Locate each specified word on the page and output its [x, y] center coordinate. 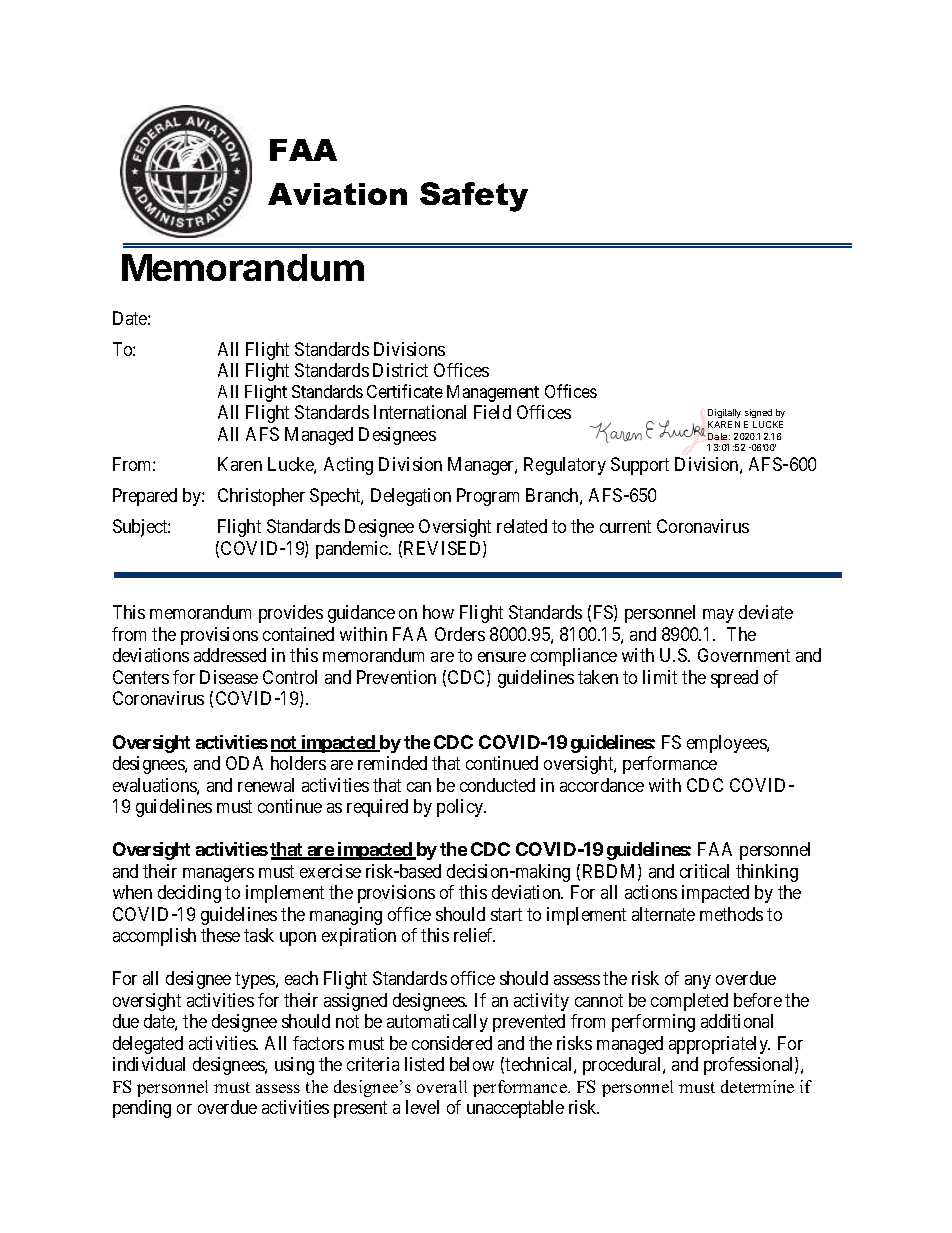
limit [660, 677]
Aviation [337, 194]
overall [442, 1086]
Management [493, 393]
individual [149, 1064]
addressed [230, 655]
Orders [460, 634]
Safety [474, 197]
